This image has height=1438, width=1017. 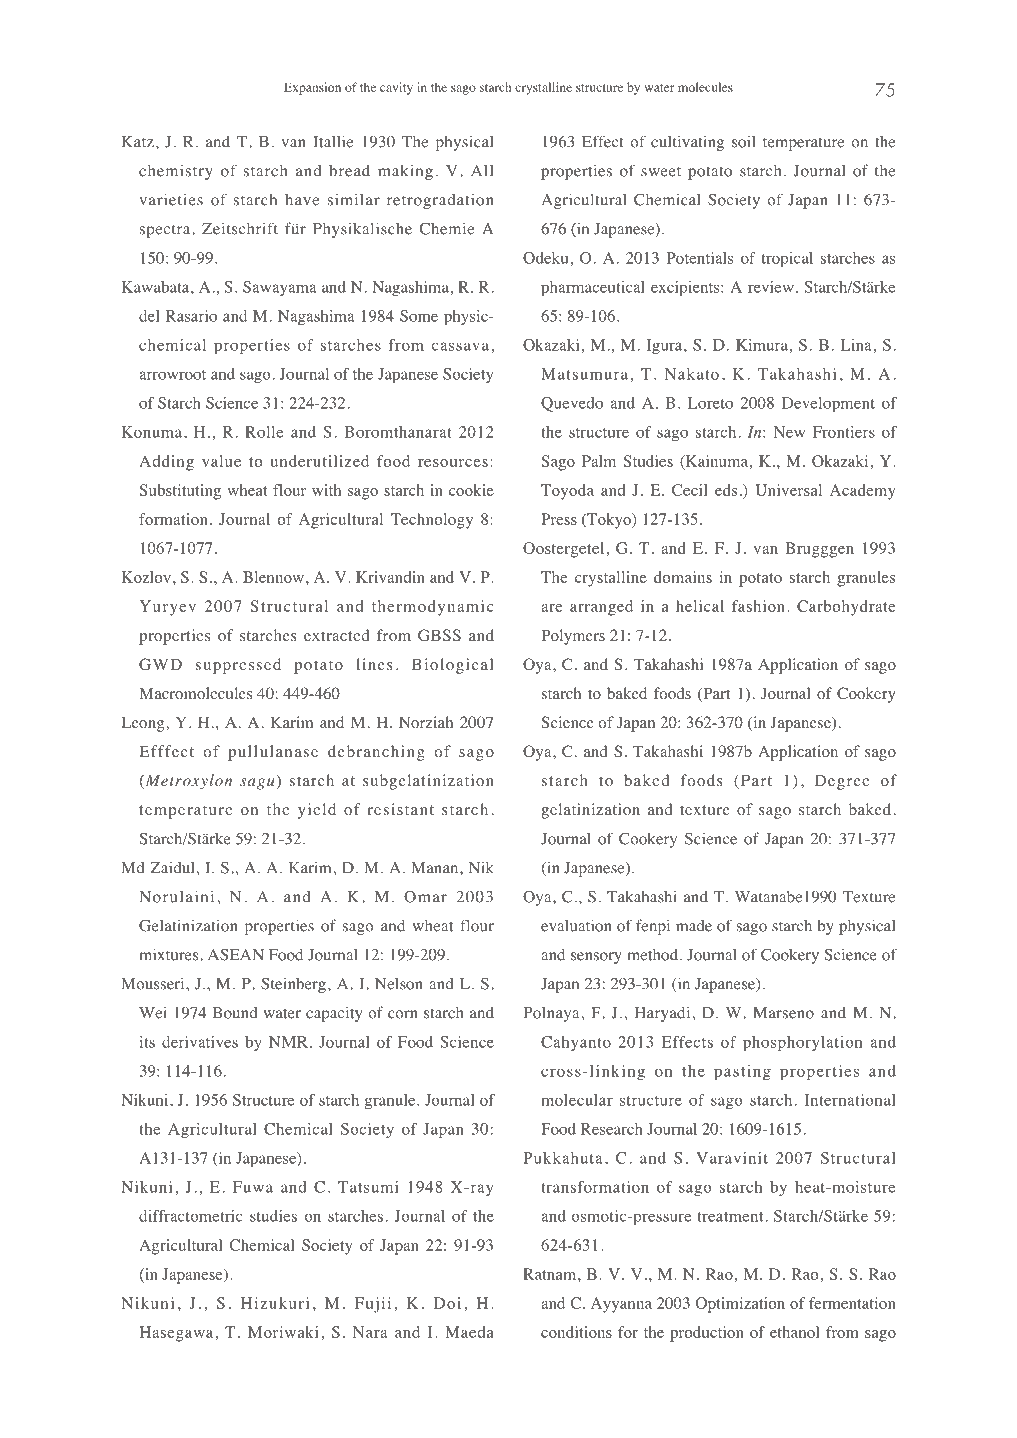 I want to click on Substituting, so click(x=180, y=492).
